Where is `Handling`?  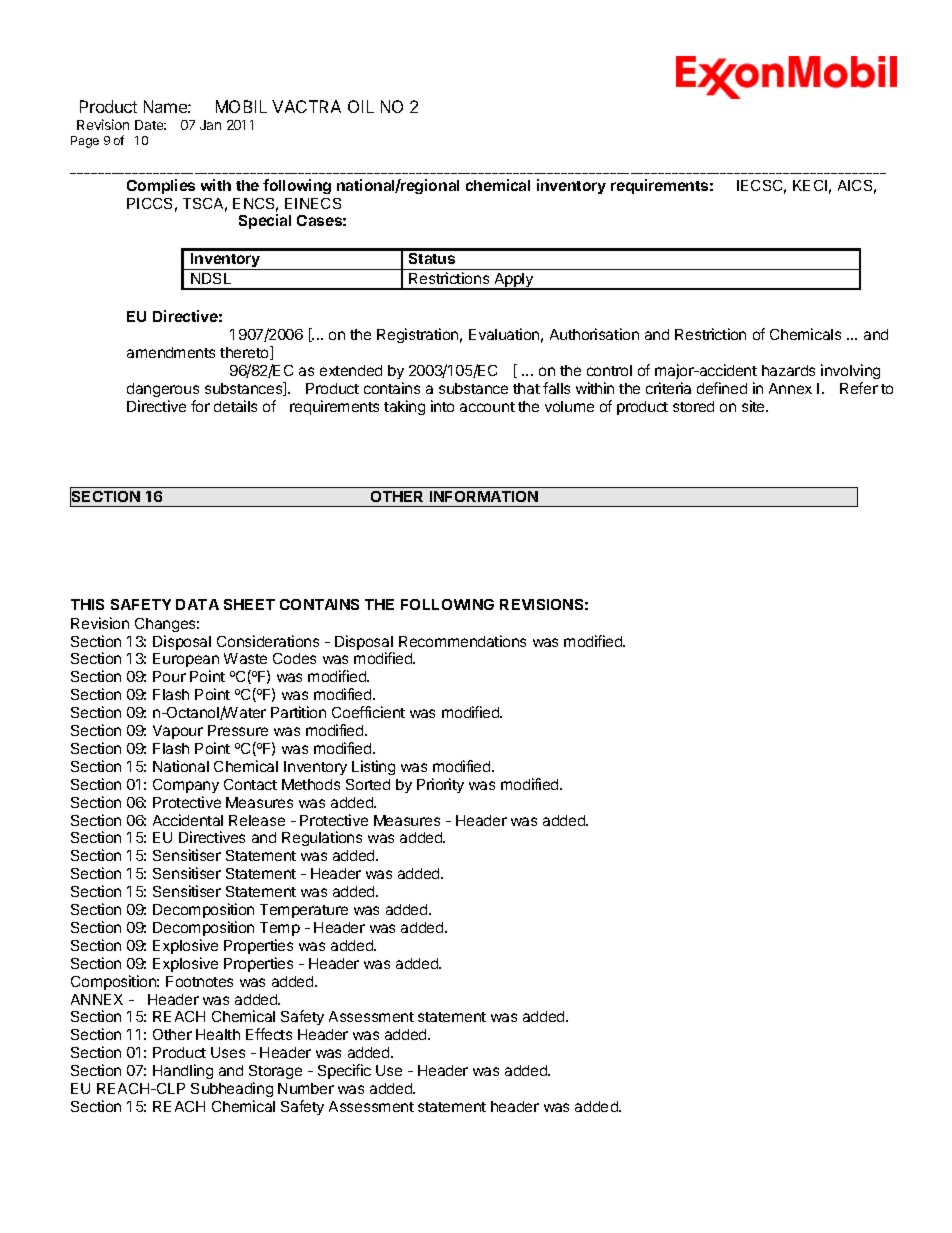
Handling is located at coordinates (183, 1071).
